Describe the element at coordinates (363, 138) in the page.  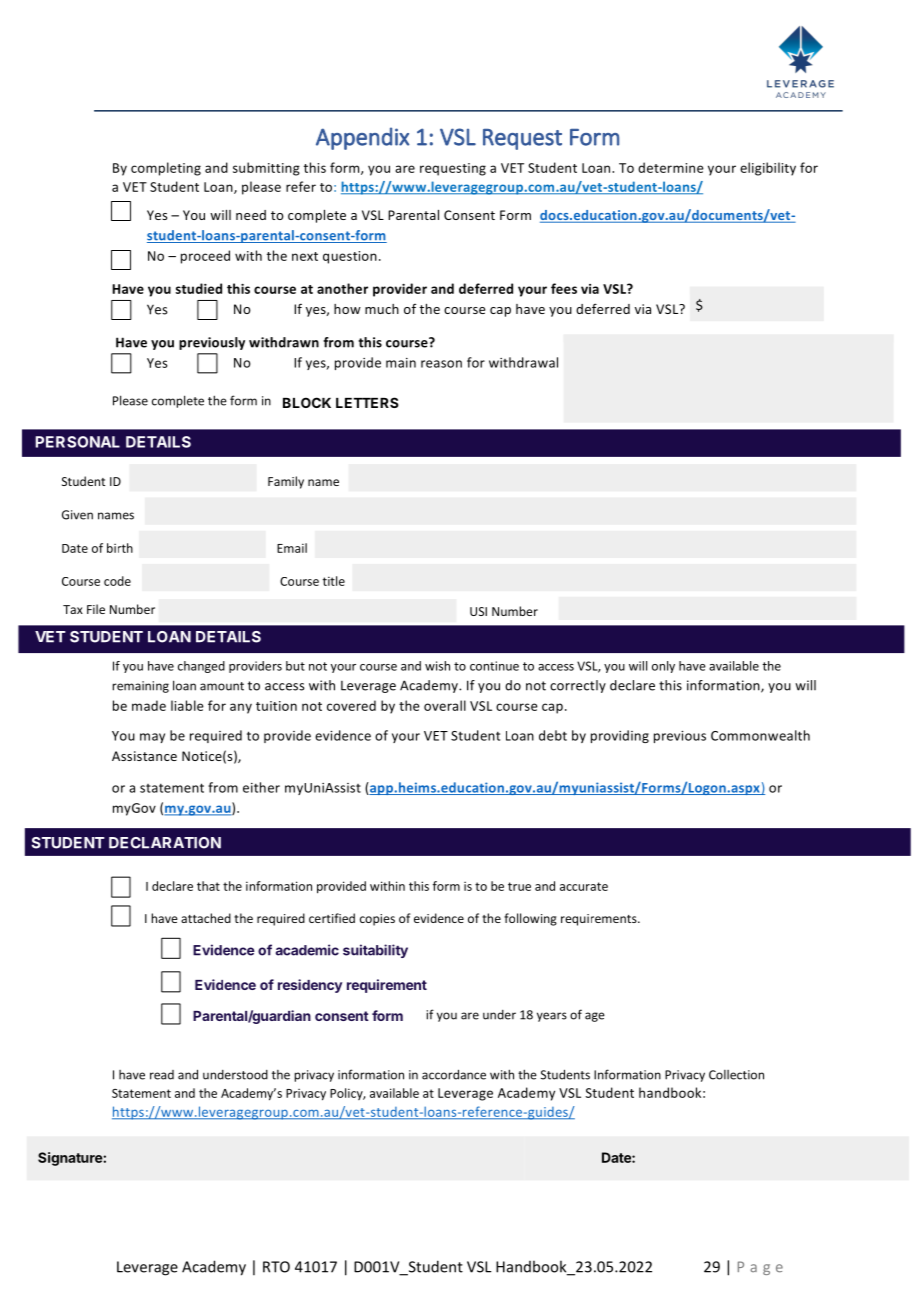
I see `Appendix` at that location.
